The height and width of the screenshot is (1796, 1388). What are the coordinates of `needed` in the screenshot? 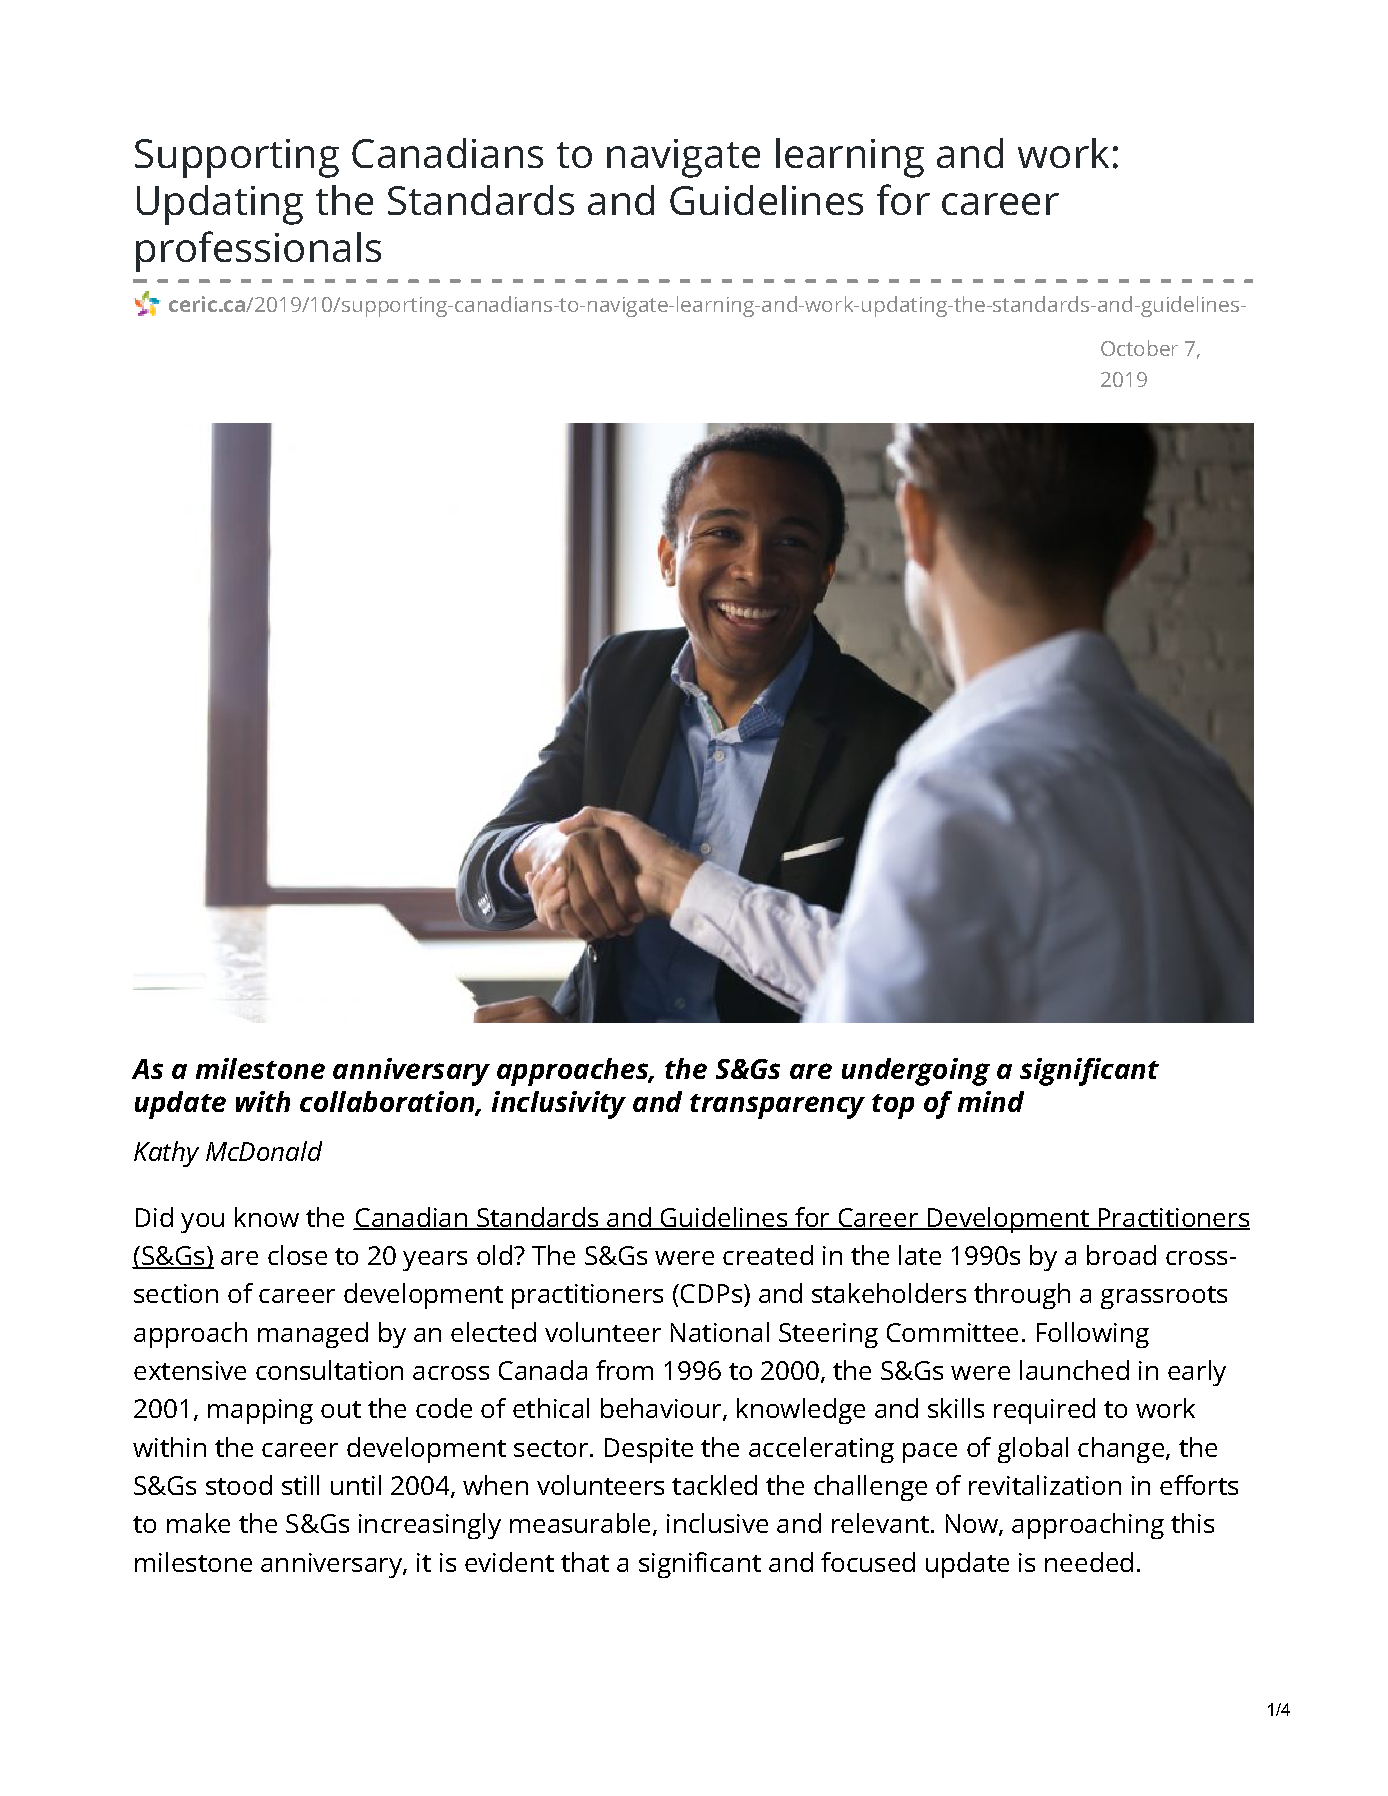 It's located at (1089, 1562).
